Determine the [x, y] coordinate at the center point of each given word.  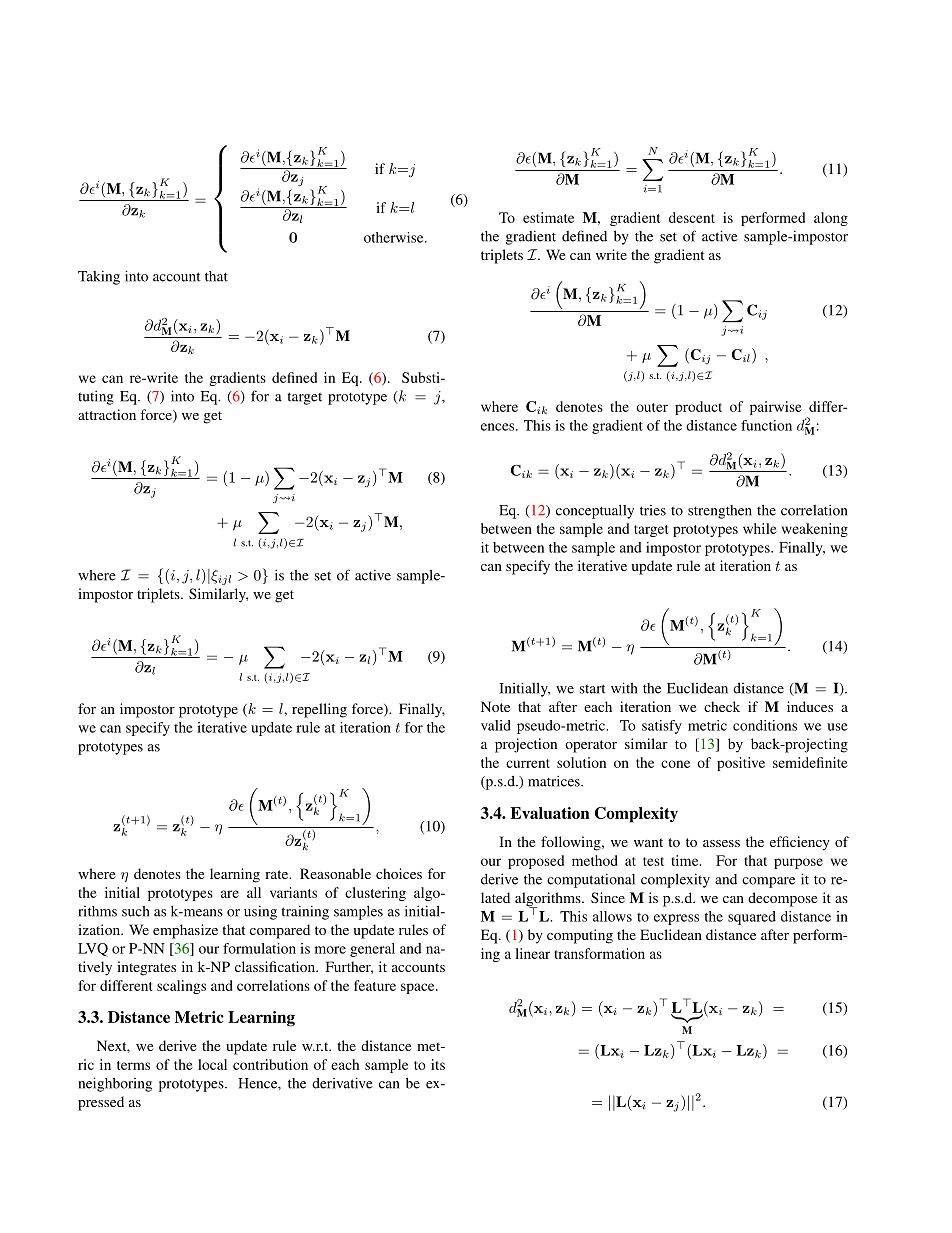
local [212, 1064]
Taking [99, 277]
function [766, 425]
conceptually [595, 512]
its [438, 1064]
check [722, 706]
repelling [319, 710]
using [260, 912]
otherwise [395, 237]
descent [692, 217]
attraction [107, 414]
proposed [536, 862]
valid [496, 725]
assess [721, 843]
